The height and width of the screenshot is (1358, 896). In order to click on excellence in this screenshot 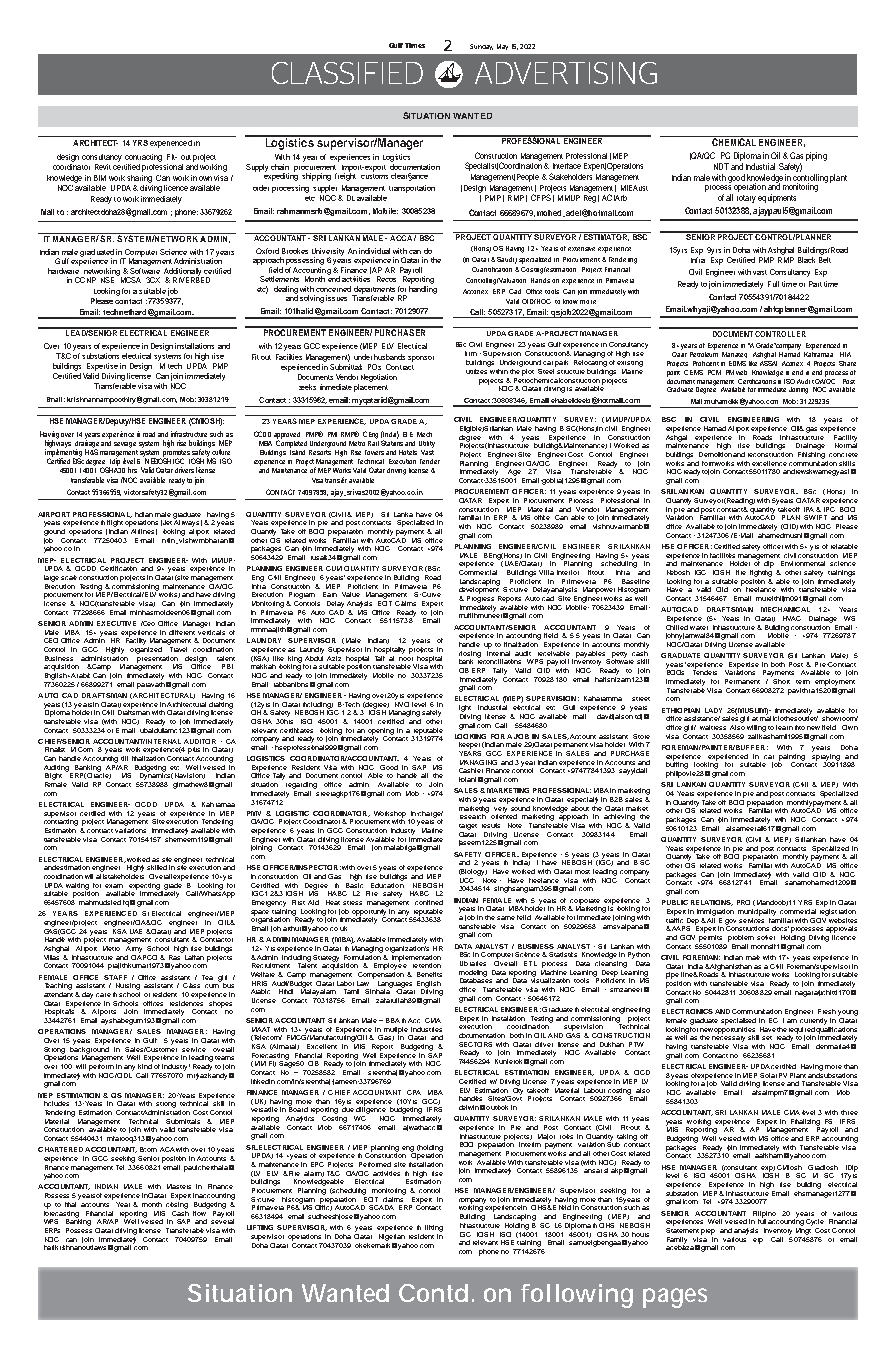, I will do `click(769, 463)`.
